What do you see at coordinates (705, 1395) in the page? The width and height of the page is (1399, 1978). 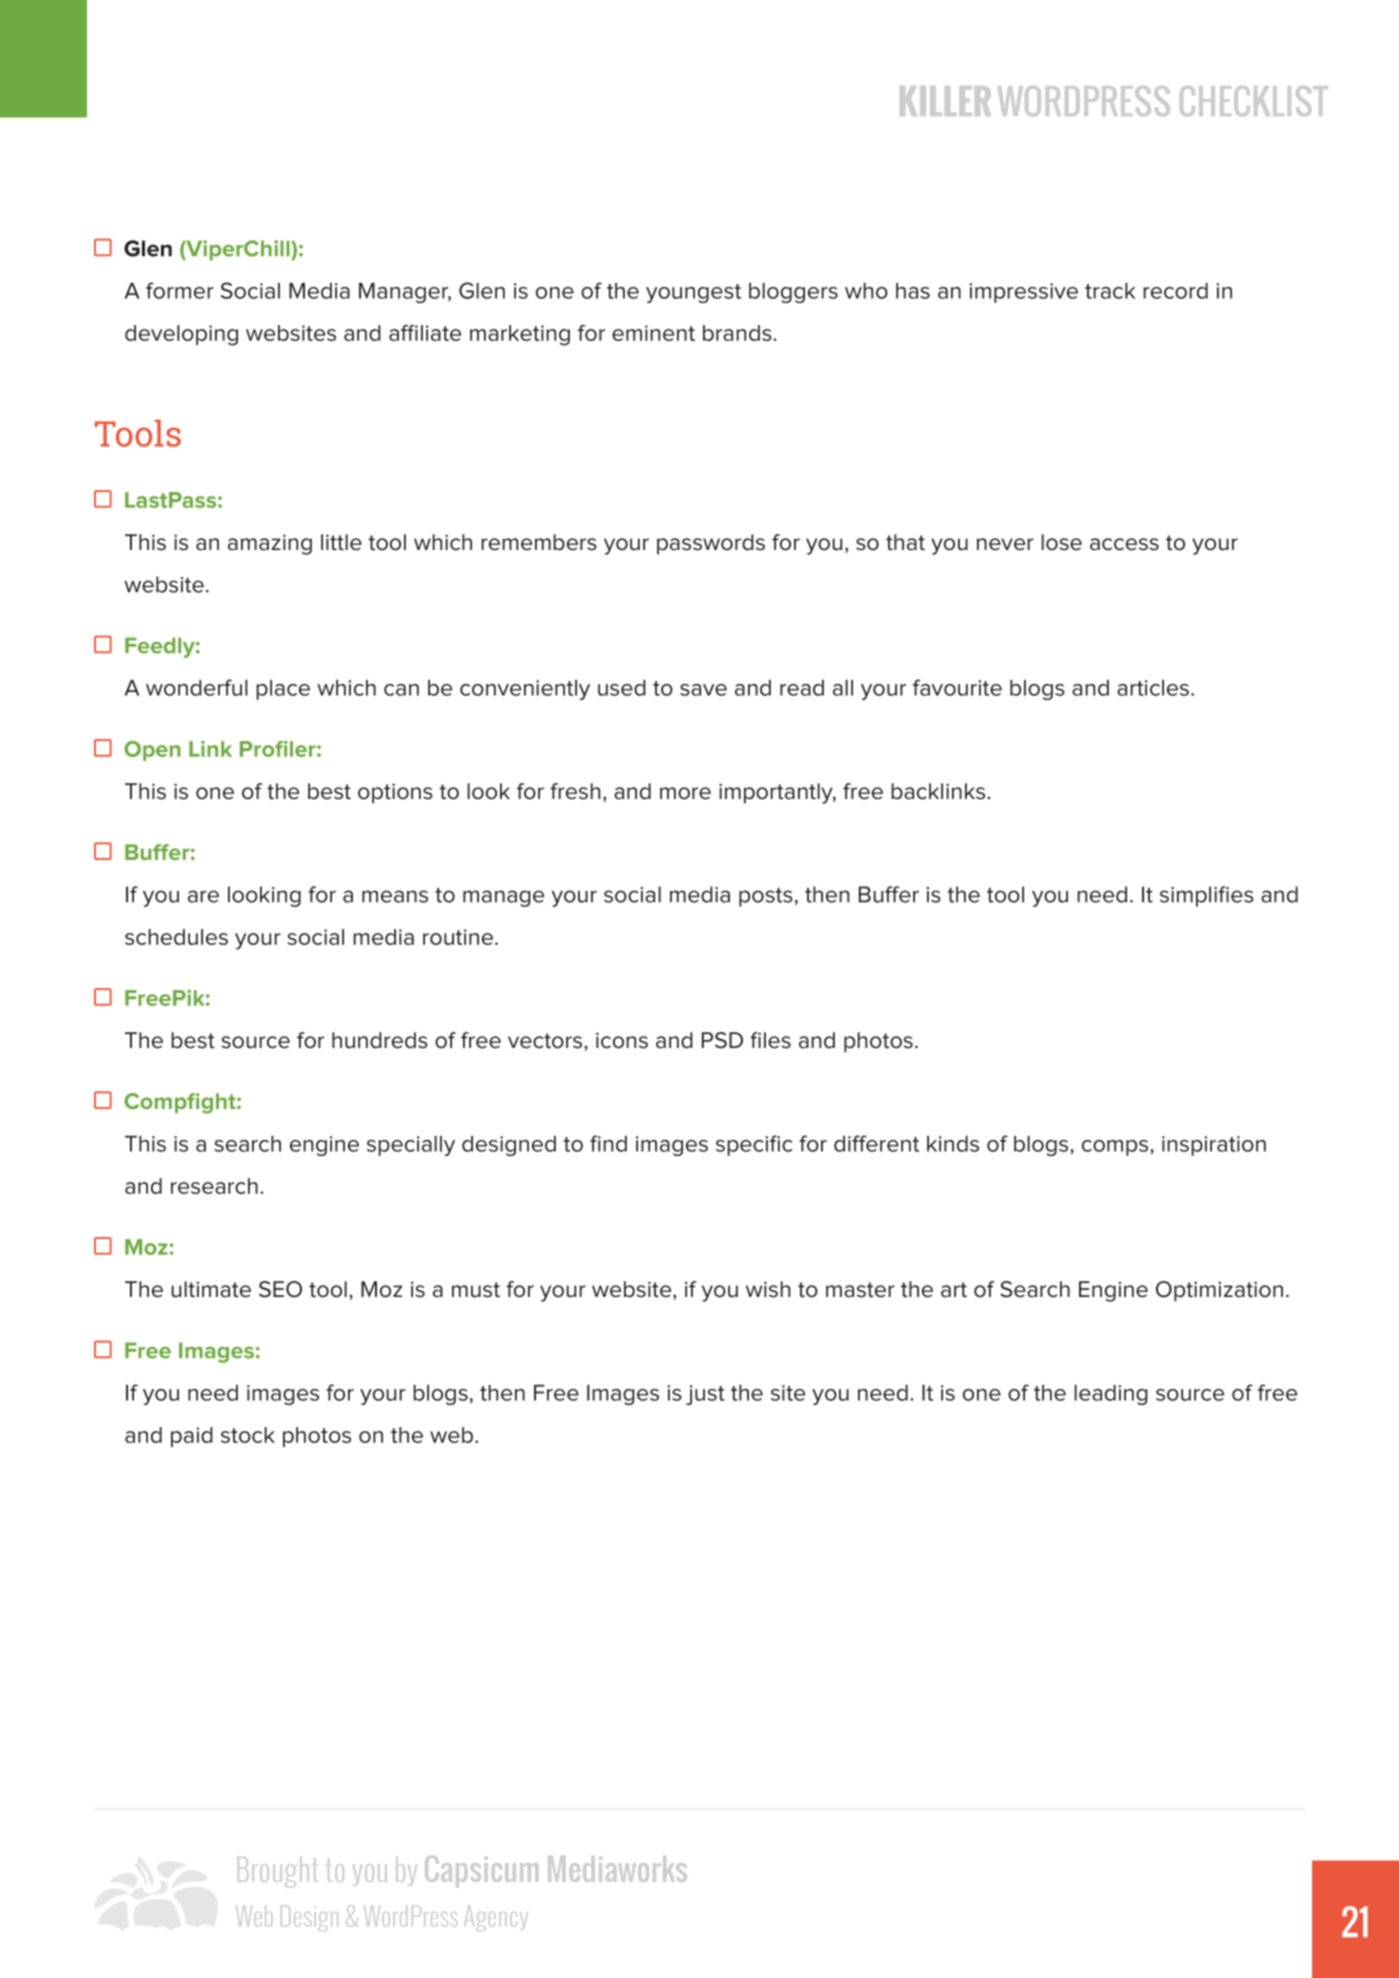 I see `just` at bounding box center [705, 1395].
